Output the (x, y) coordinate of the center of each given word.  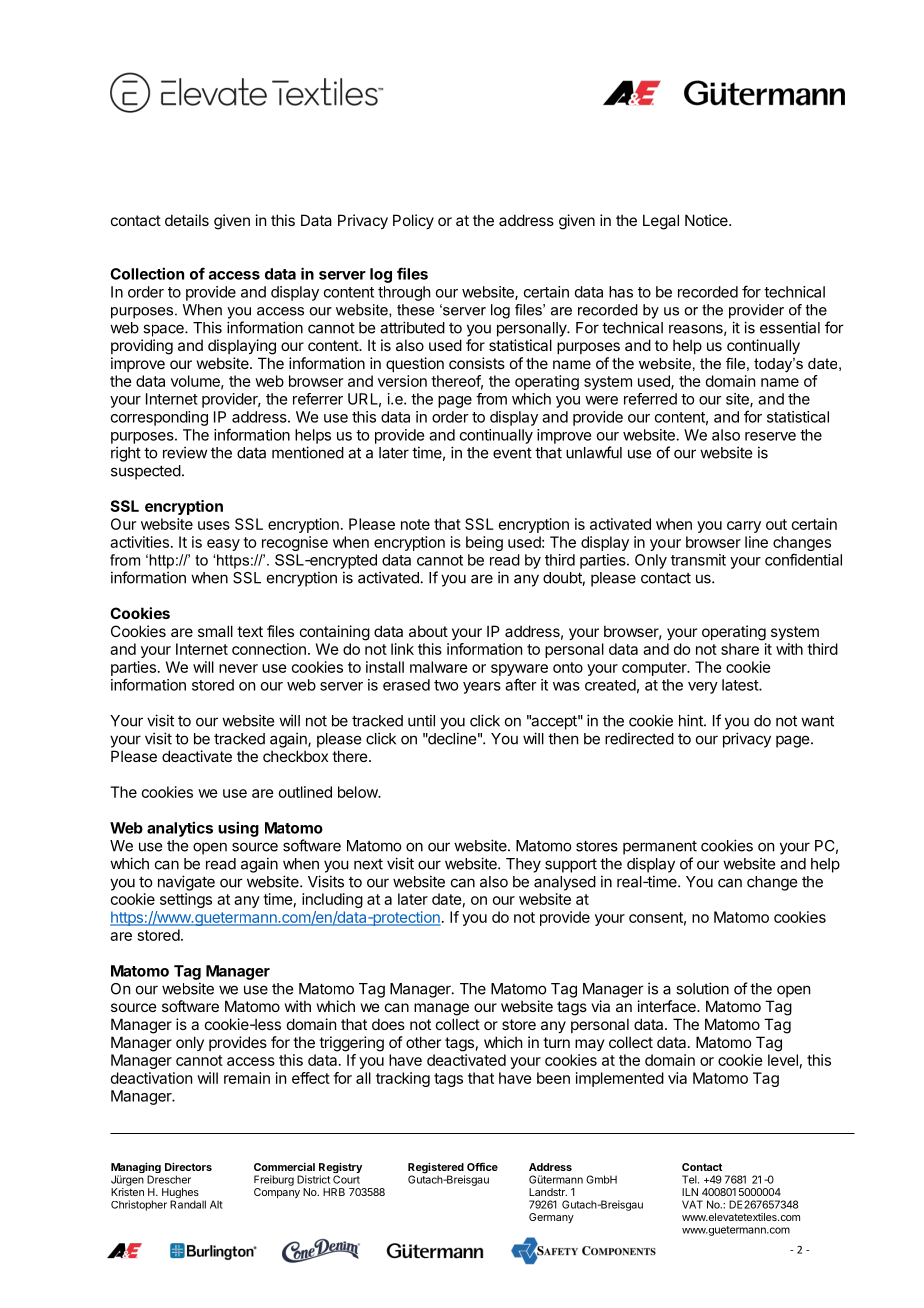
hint (692, 720)
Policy (413, 221)
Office (482, 1166)
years (482, 688)
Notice (707, 220)
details (187, 220)
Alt (216, 1204)
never (238, 668)
